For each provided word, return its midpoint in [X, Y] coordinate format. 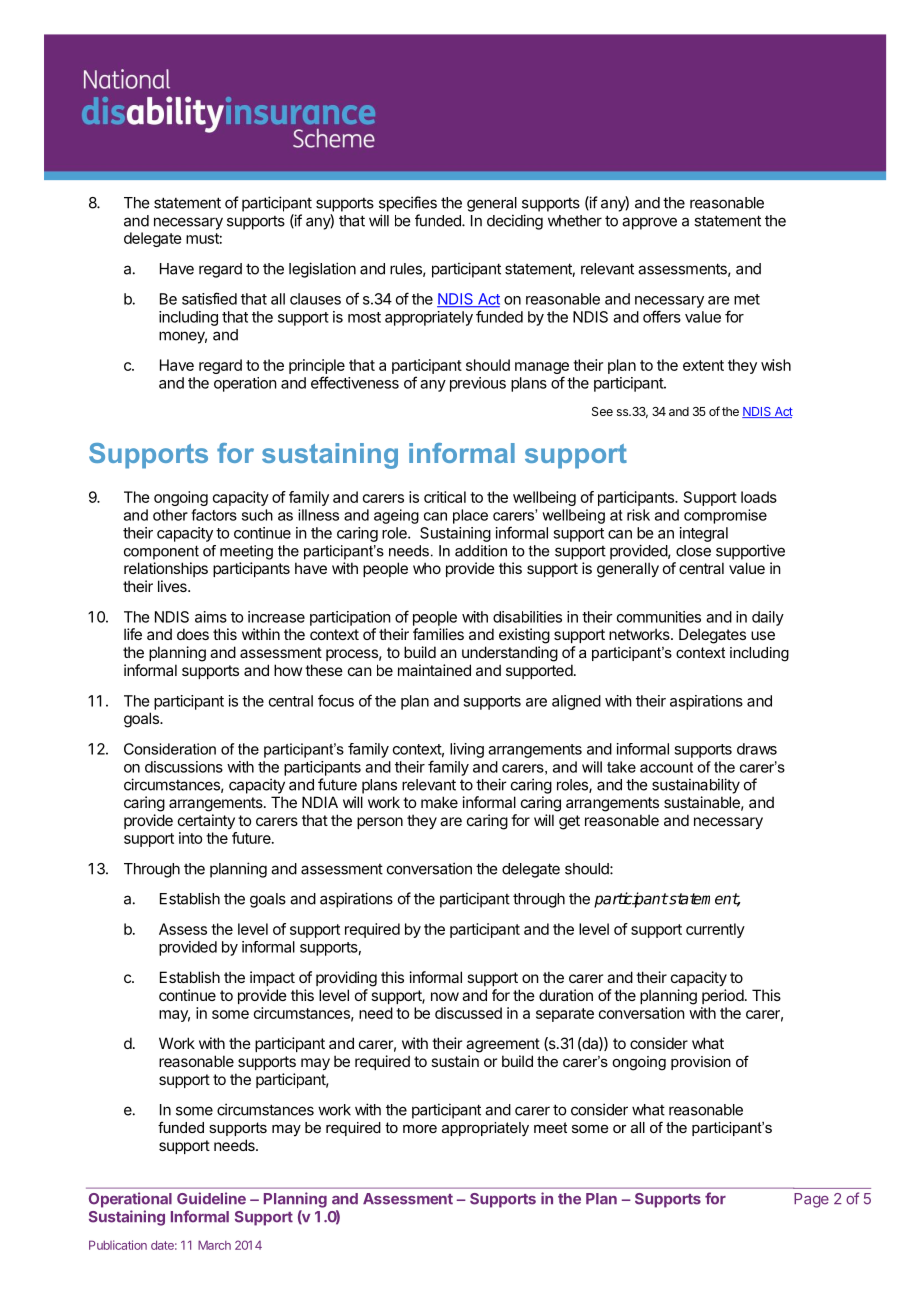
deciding [515, 222]
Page [811, 1200]
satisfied [209, 298]
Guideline [211, 1198]
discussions [184, 767]
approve [649, 223]
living [467, 750]
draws [757, 749]
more [420, 1129]
